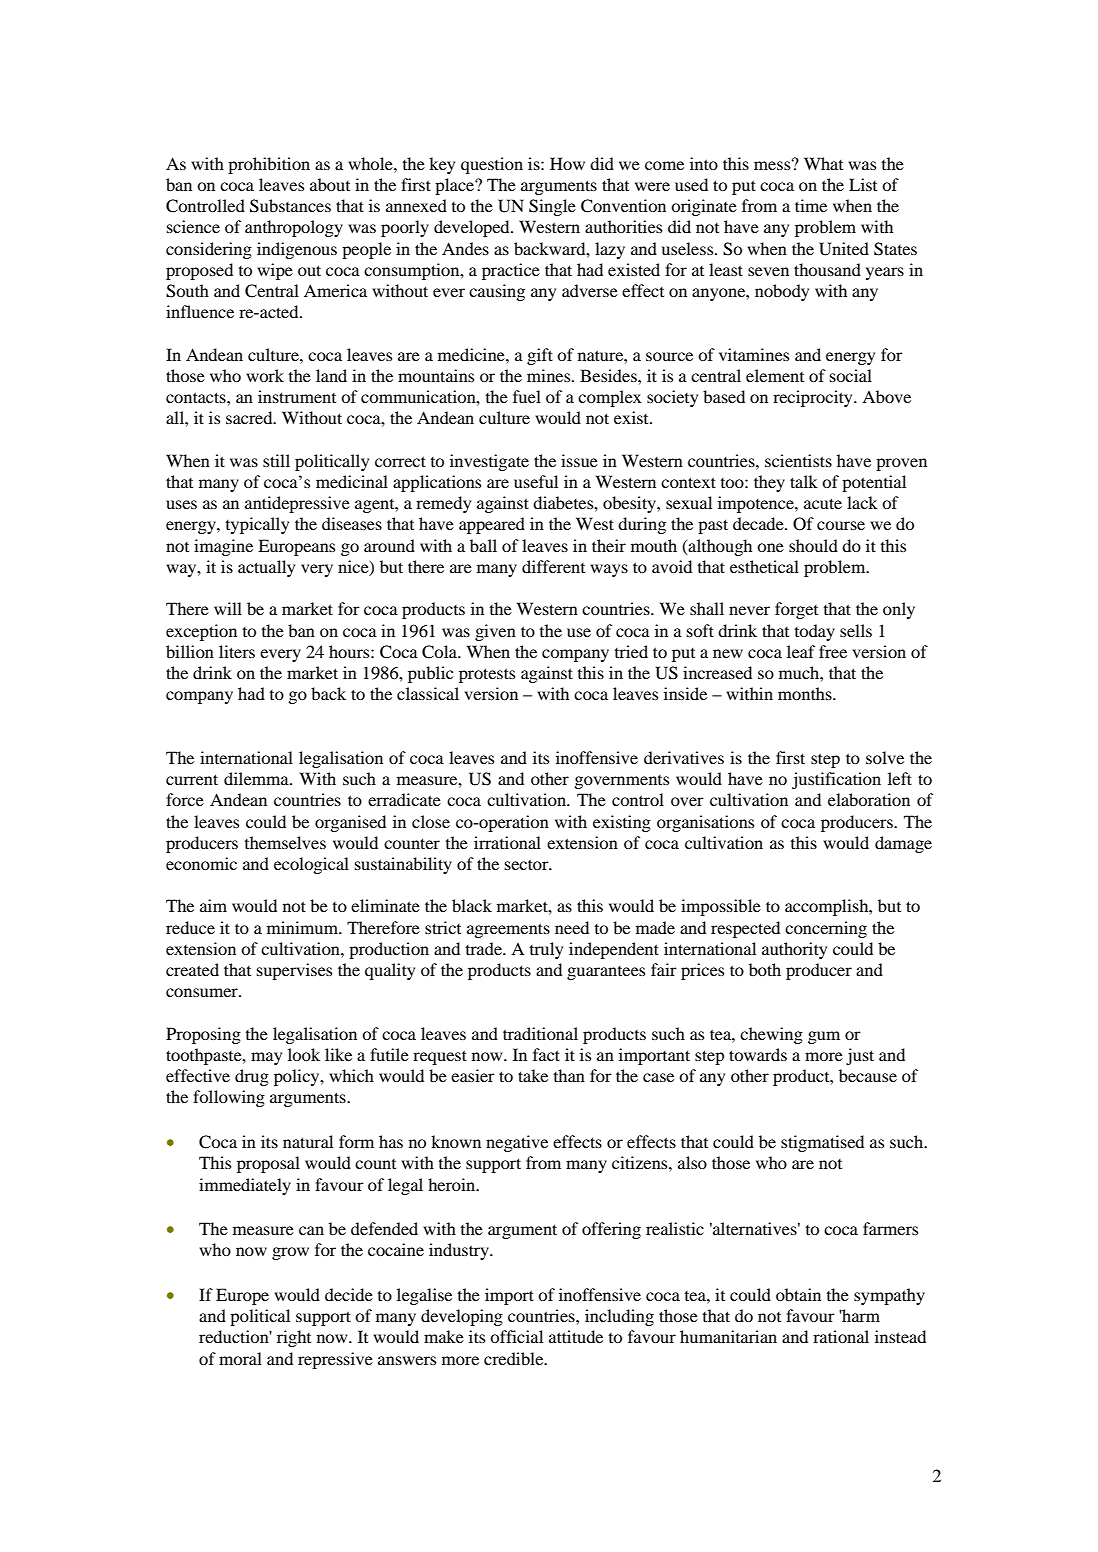  Describe the element at coordinates (252, 1077) in the screenshot. I see `drug` at that location.
